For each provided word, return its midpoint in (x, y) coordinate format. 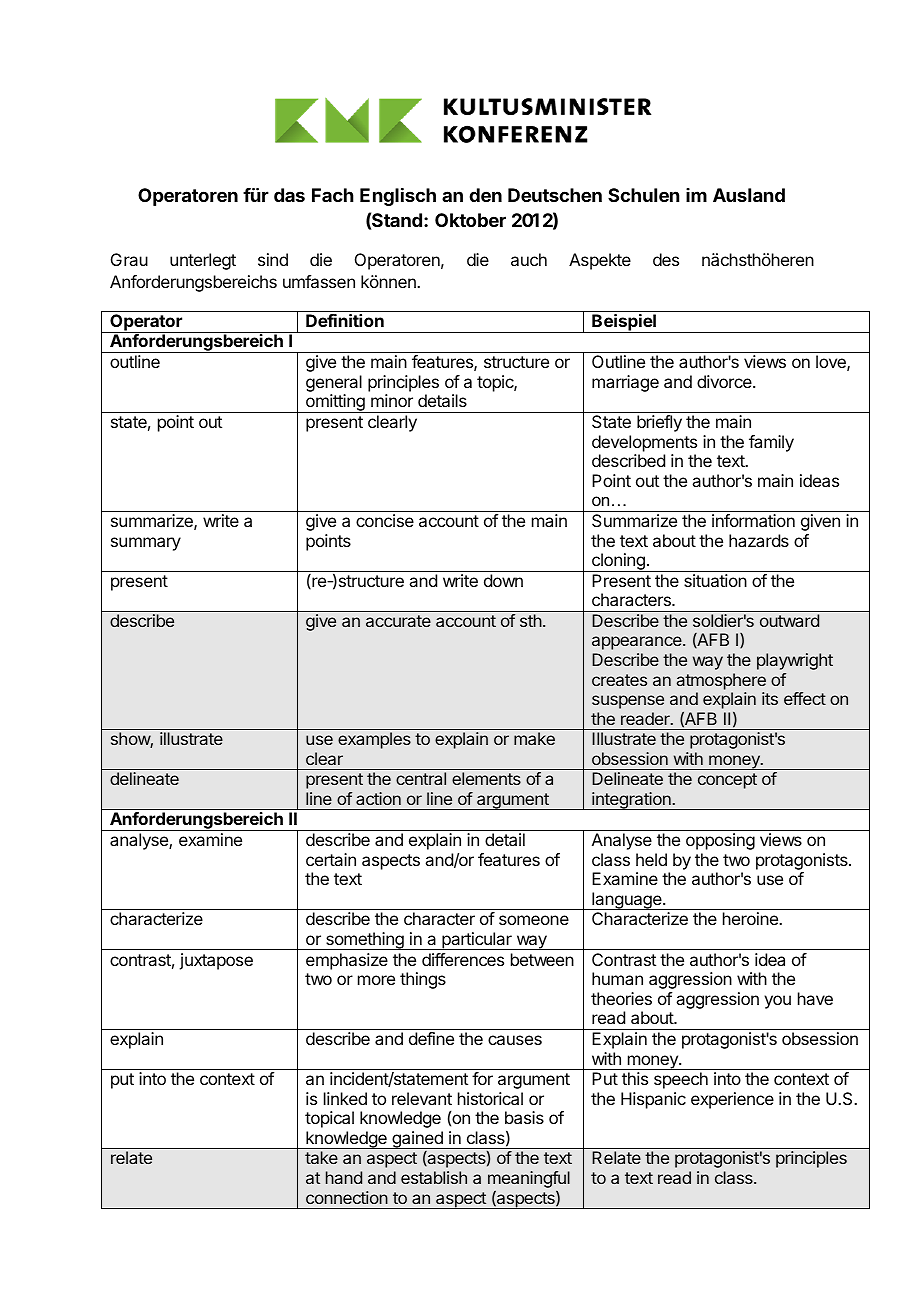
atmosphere (721, 681)
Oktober (470, 220)
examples (374, 740)
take (321, 1157)
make (534, 738)
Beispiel (624, 323)
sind (273, 259)
